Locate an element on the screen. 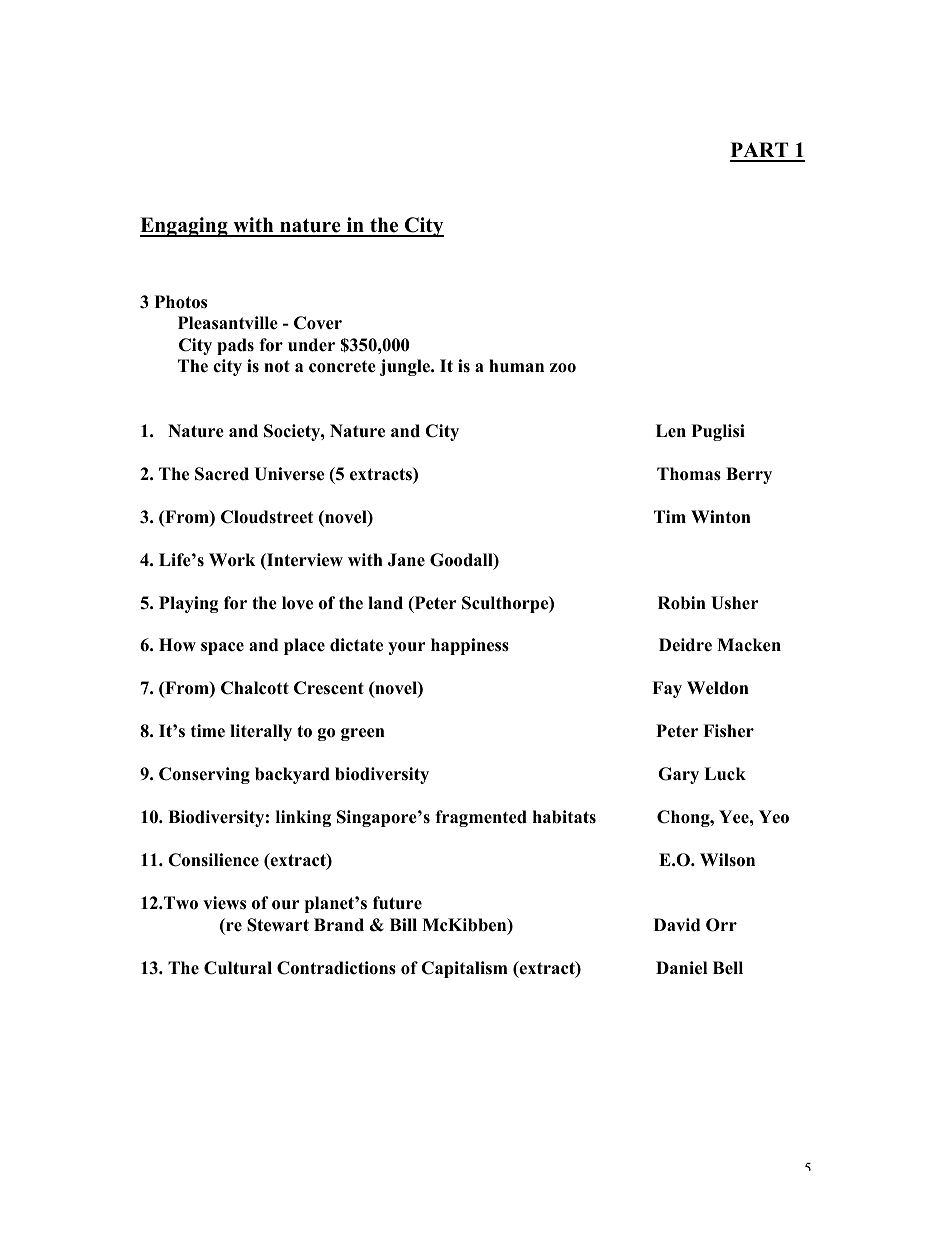 The image size is (952, 1233). Cover is located at coordinates (318, 323).
